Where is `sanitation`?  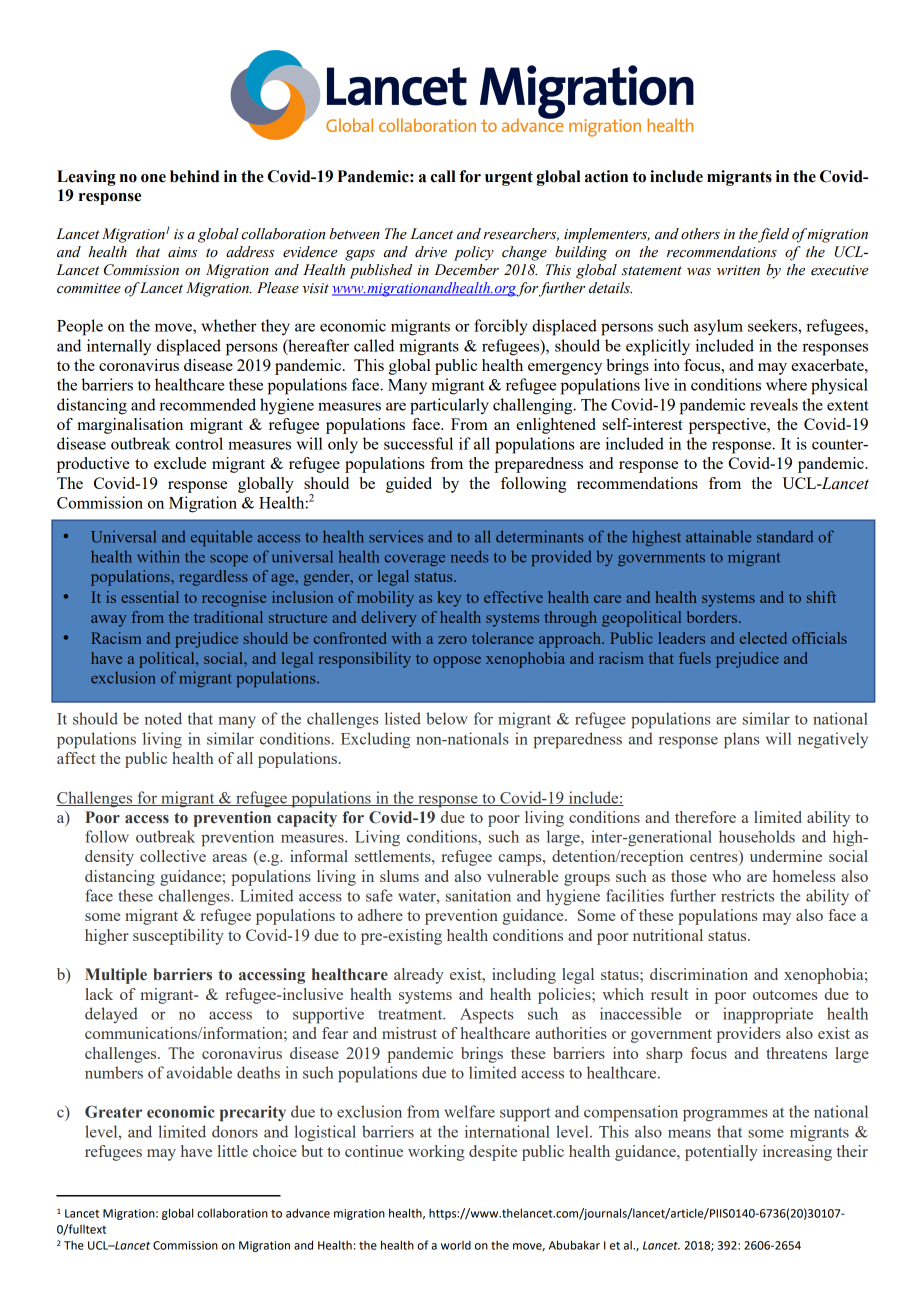
sanitation is located at coordinates (478, 895).
